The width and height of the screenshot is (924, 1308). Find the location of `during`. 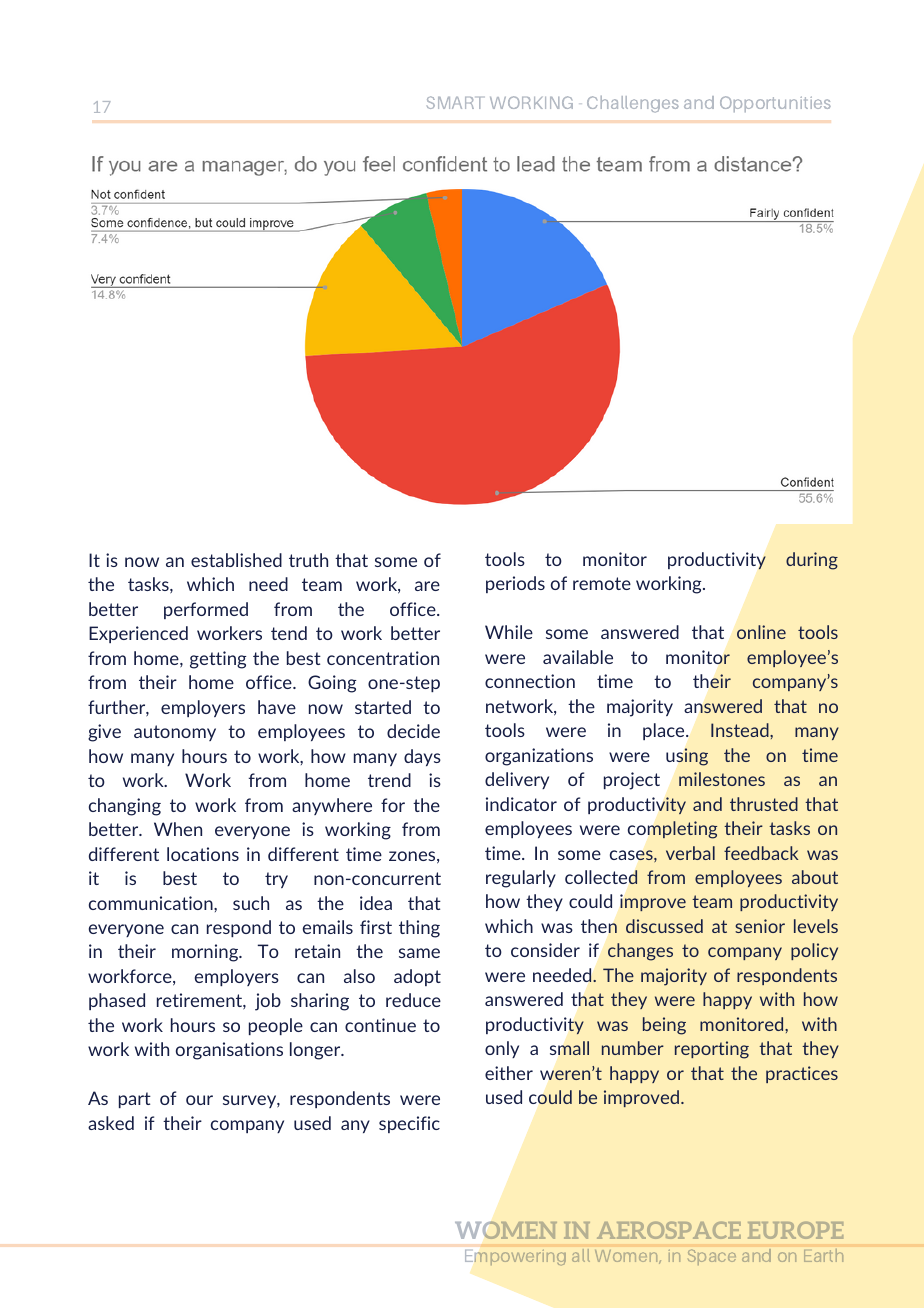

during is located at coordinates (812, 561).
